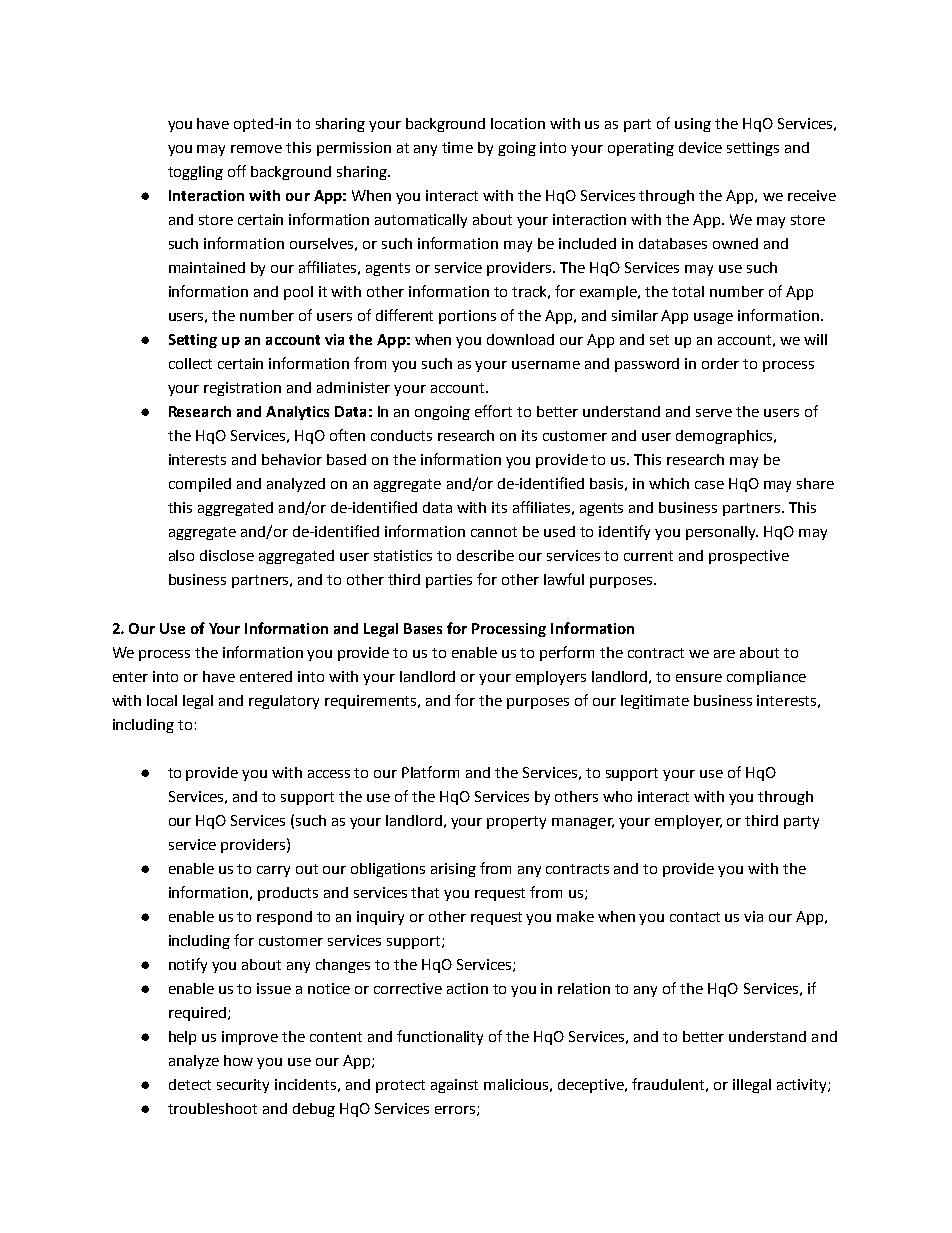 The height and width of the image is (1233, 952). Describe the element at coordinates (485, 555) in the image. I see `describe` at that location.
